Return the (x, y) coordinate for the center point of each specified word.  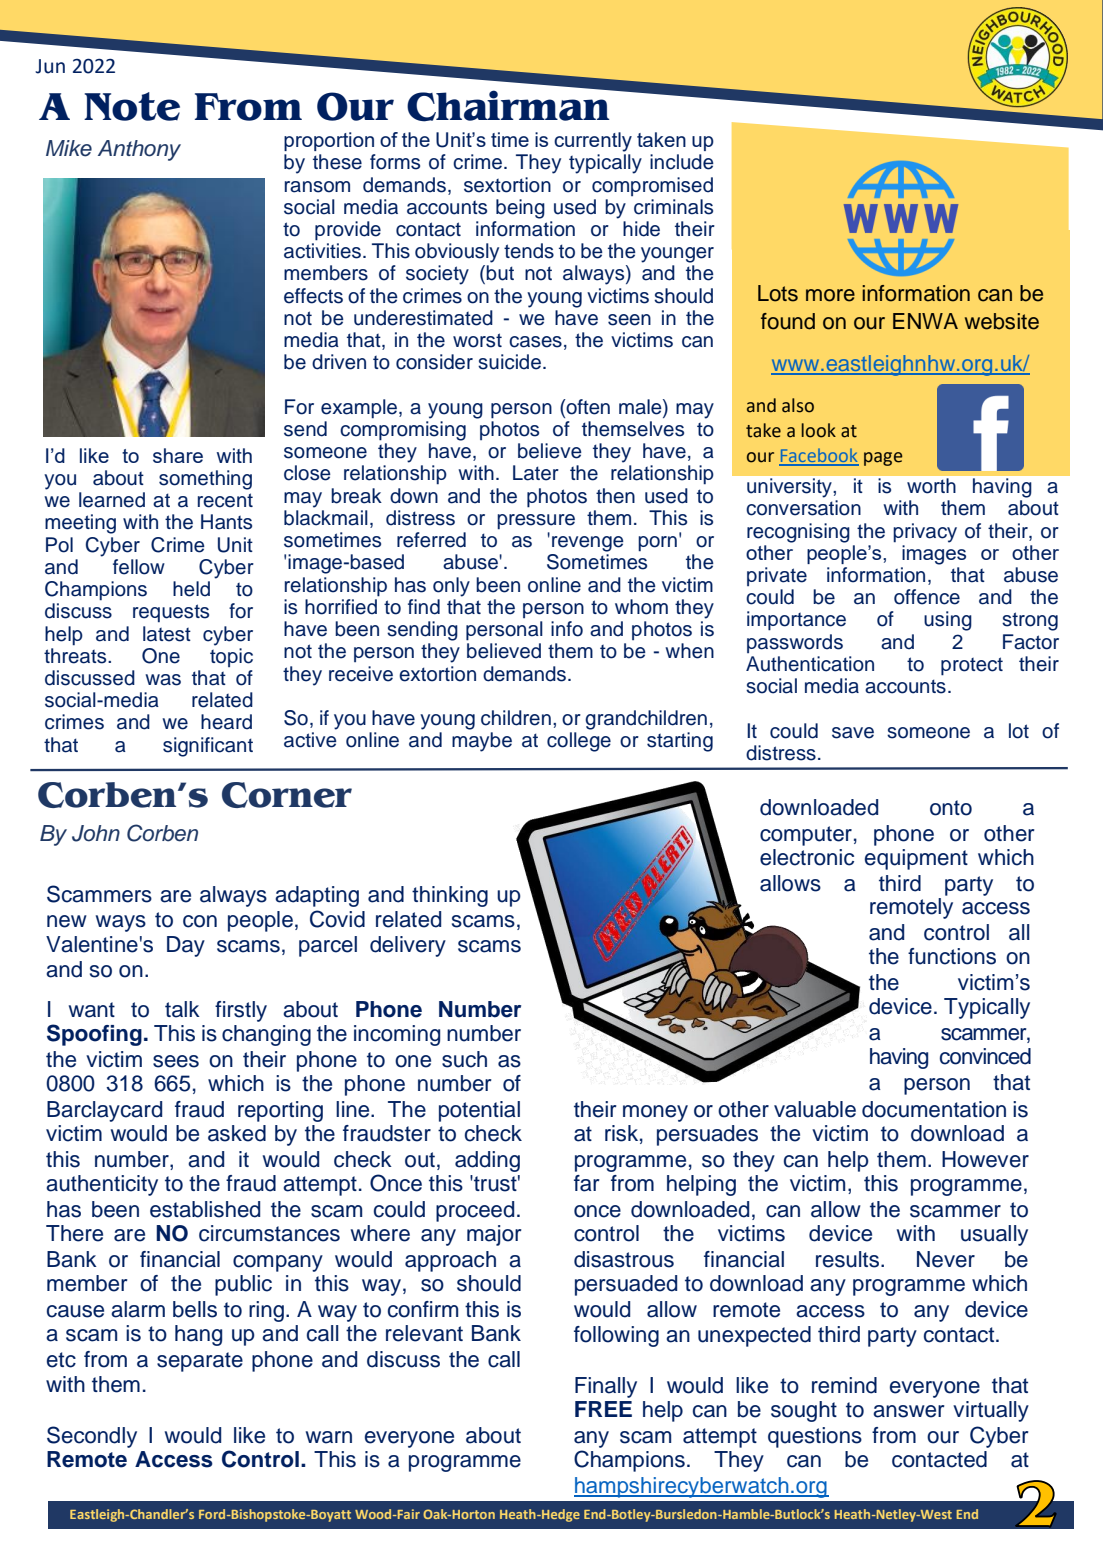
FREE (603, 1409)
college (579, 742)
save (853, 733)
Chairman (509, 105)
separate (200, 1362)
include (682, 162)
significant (208, 747)
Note (132, 106)
